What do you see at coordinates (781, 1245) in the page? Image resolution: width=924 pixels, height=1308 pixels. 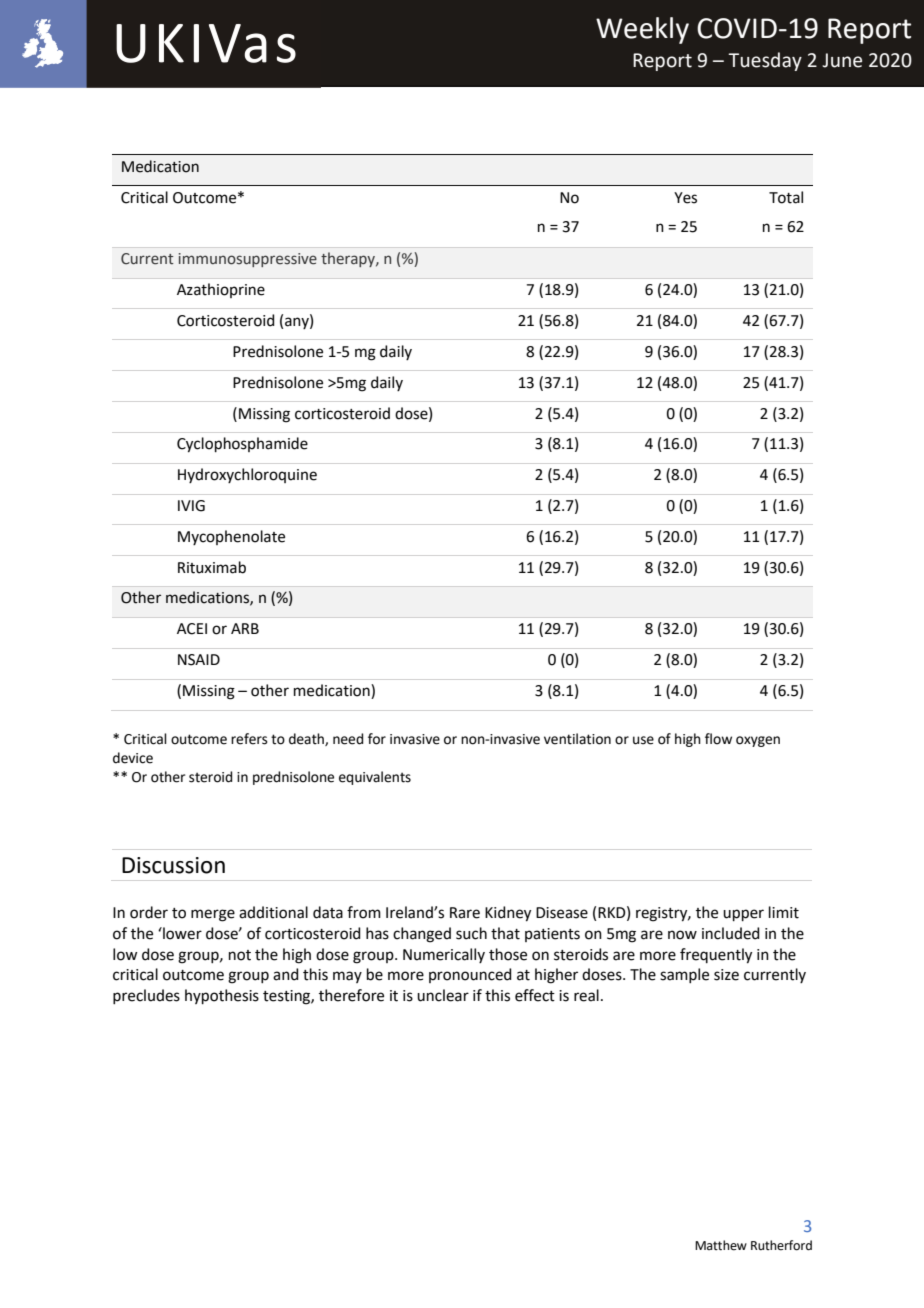 I see `Rutherford` at bounding box center [781, 1245].
